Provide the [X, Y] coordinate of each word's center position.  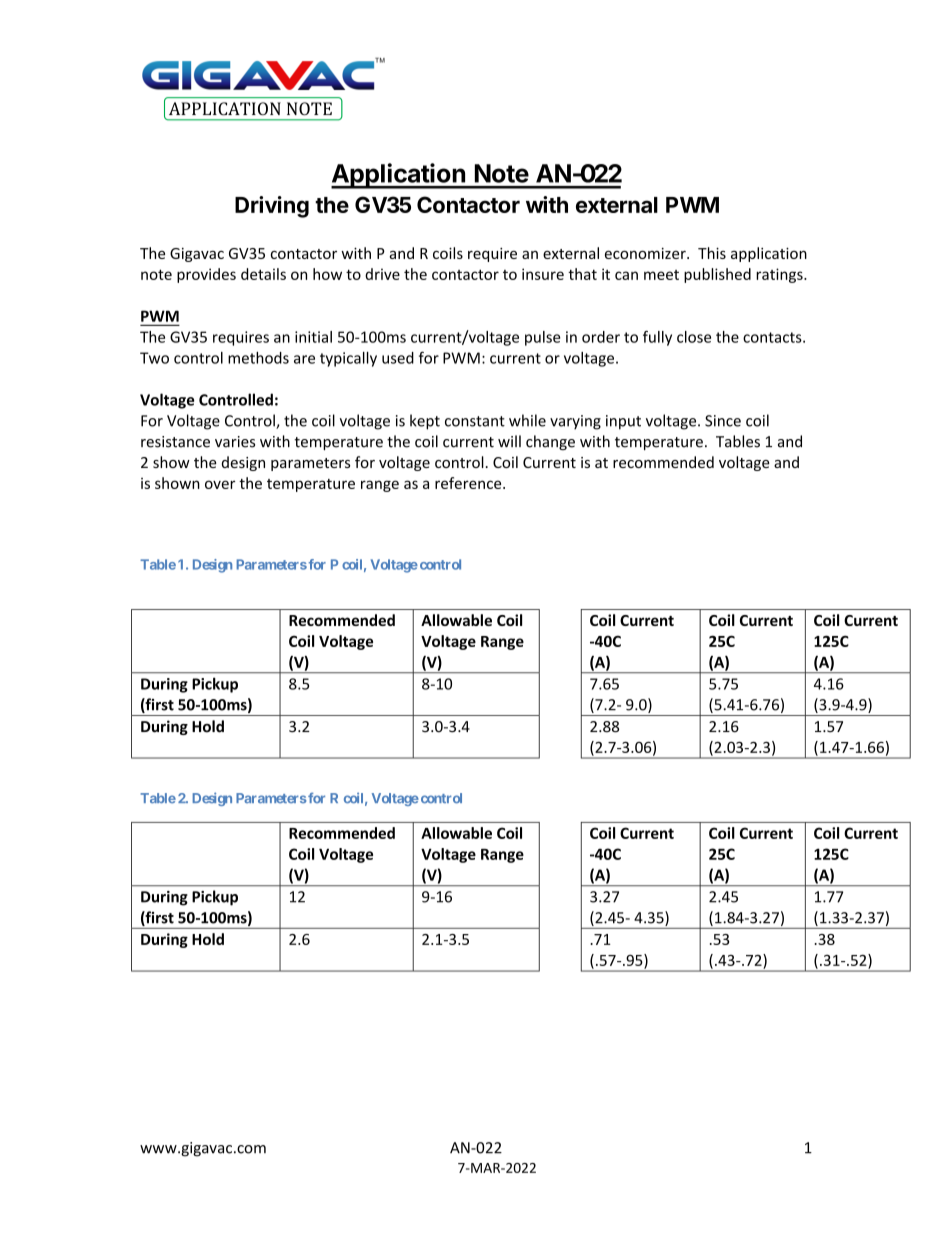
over [220, 484]
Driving [272, 207]
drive [382, 274]
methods [258, 358]
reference [469, 483]
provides [206, 275]
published [717, 275]
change [550, 442]
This [712, 253]
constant [475, 421]
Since [723, 421]
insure [543, 274]
